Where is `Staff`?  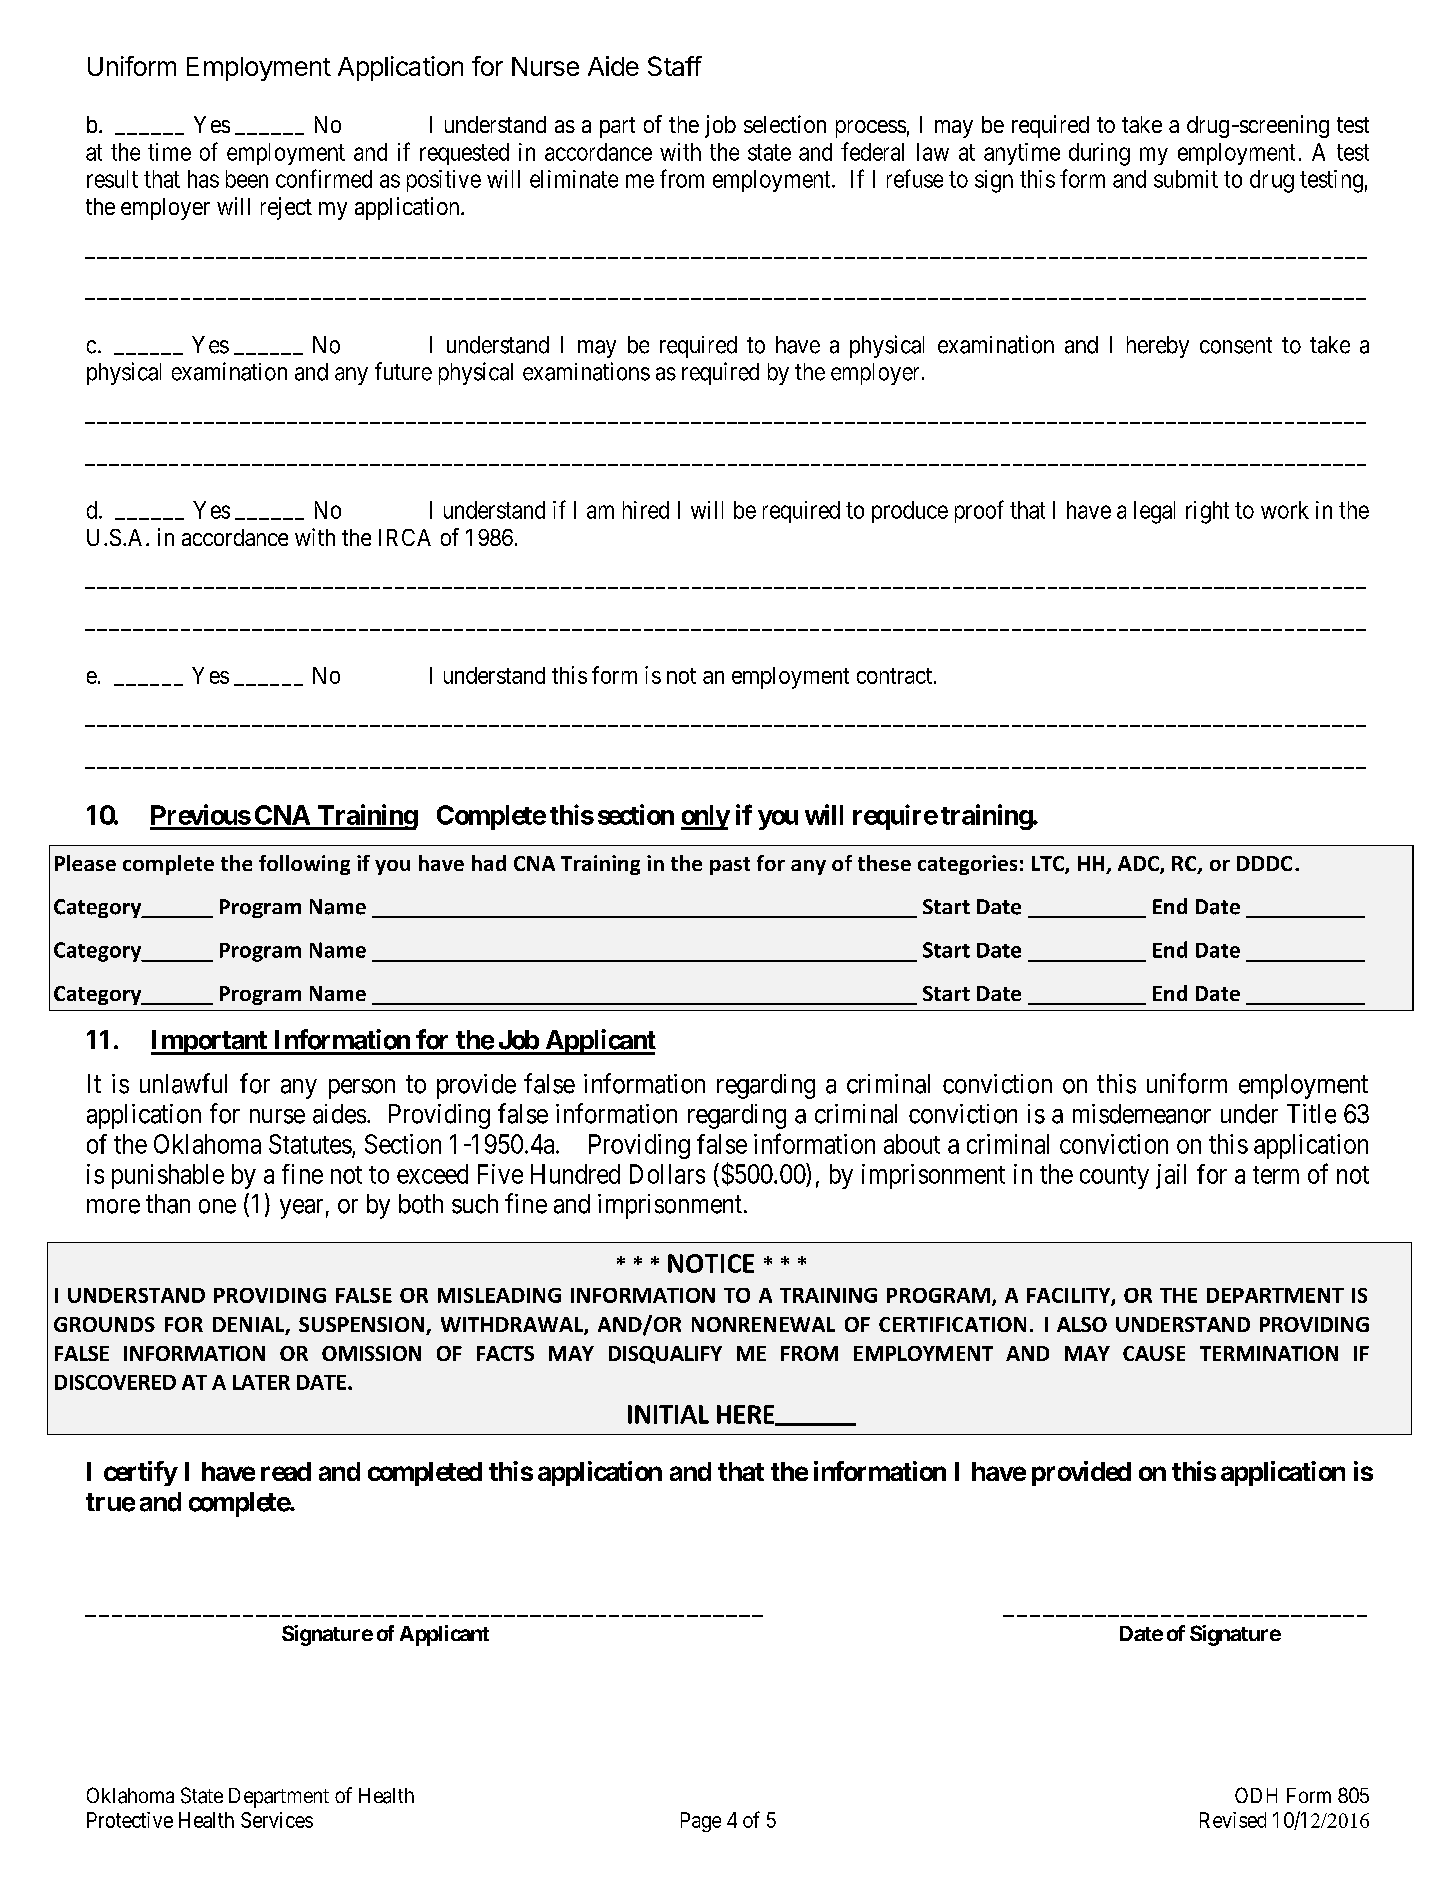 Staff is located at coordinates (675, 66).
